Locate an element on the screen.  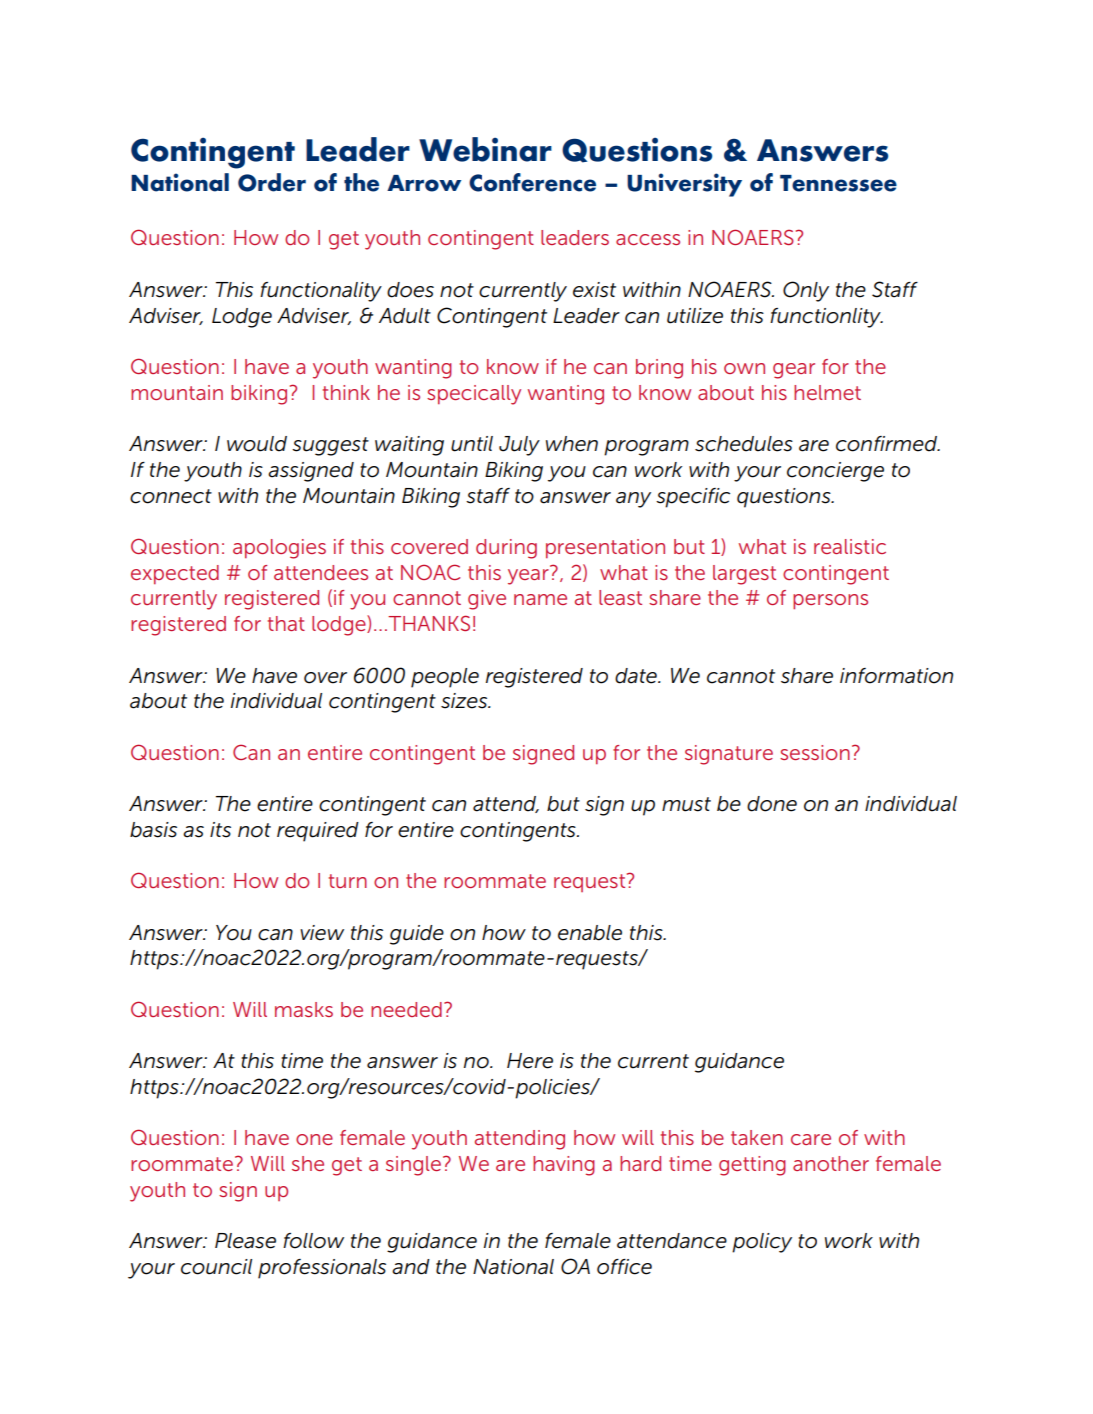
Order is located at coordinates (272, 182).
